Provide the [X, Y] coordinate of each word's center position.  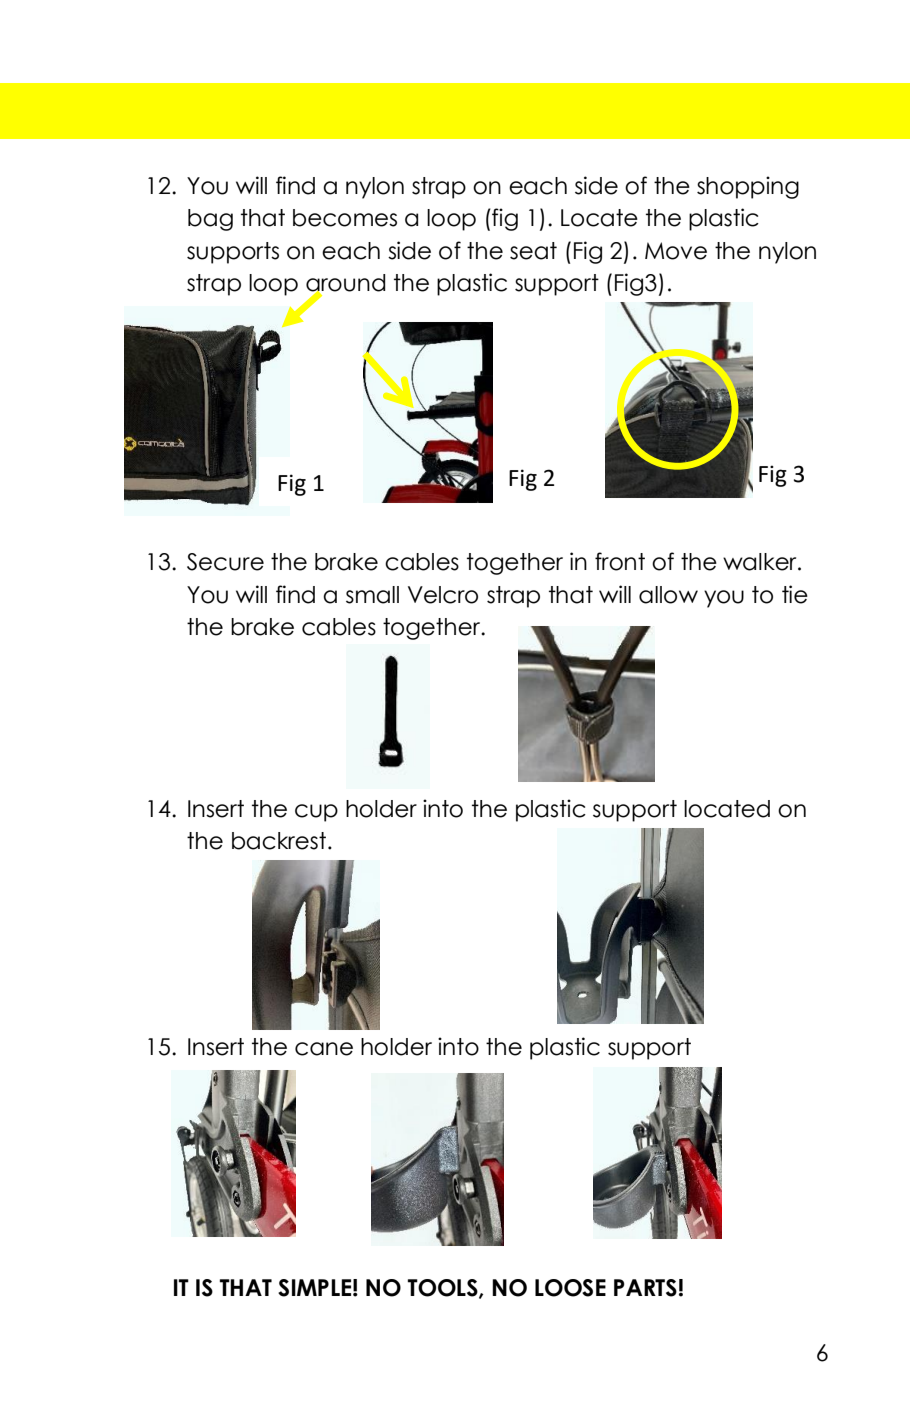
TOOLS [443, 1289]
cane [324, 1049]
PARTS [645, 1288]
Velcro [443, 595]
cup [316, 813]
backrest [279, 841]
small [372, 595]
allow [668, 595]
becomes [345, 218]
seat [533, 251]
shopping [748, 187]
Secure [225, 562]
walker [761, 562]
